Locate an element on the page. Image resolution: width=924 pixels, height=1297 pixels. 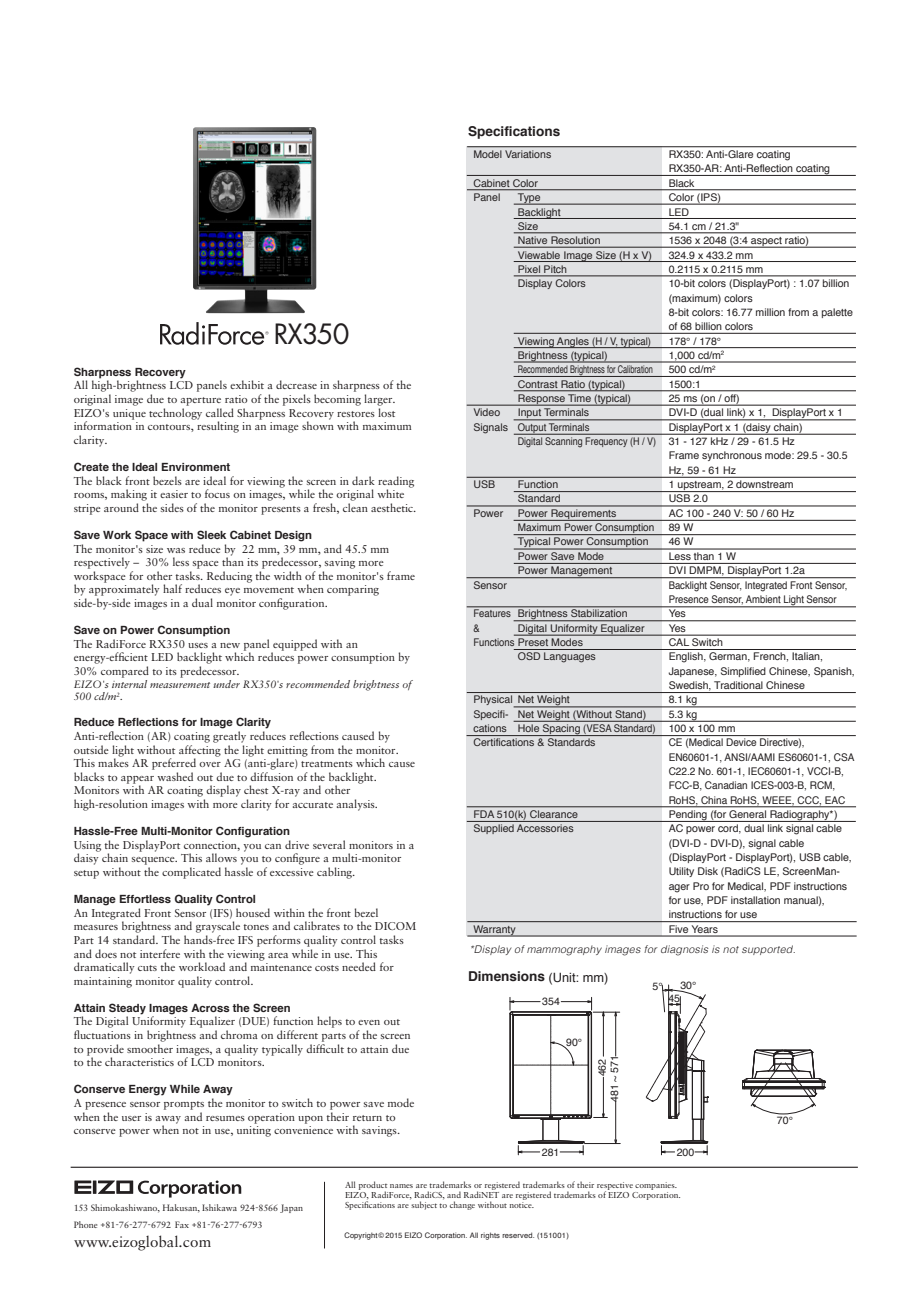
change is located at coordinates (462, 1205).
